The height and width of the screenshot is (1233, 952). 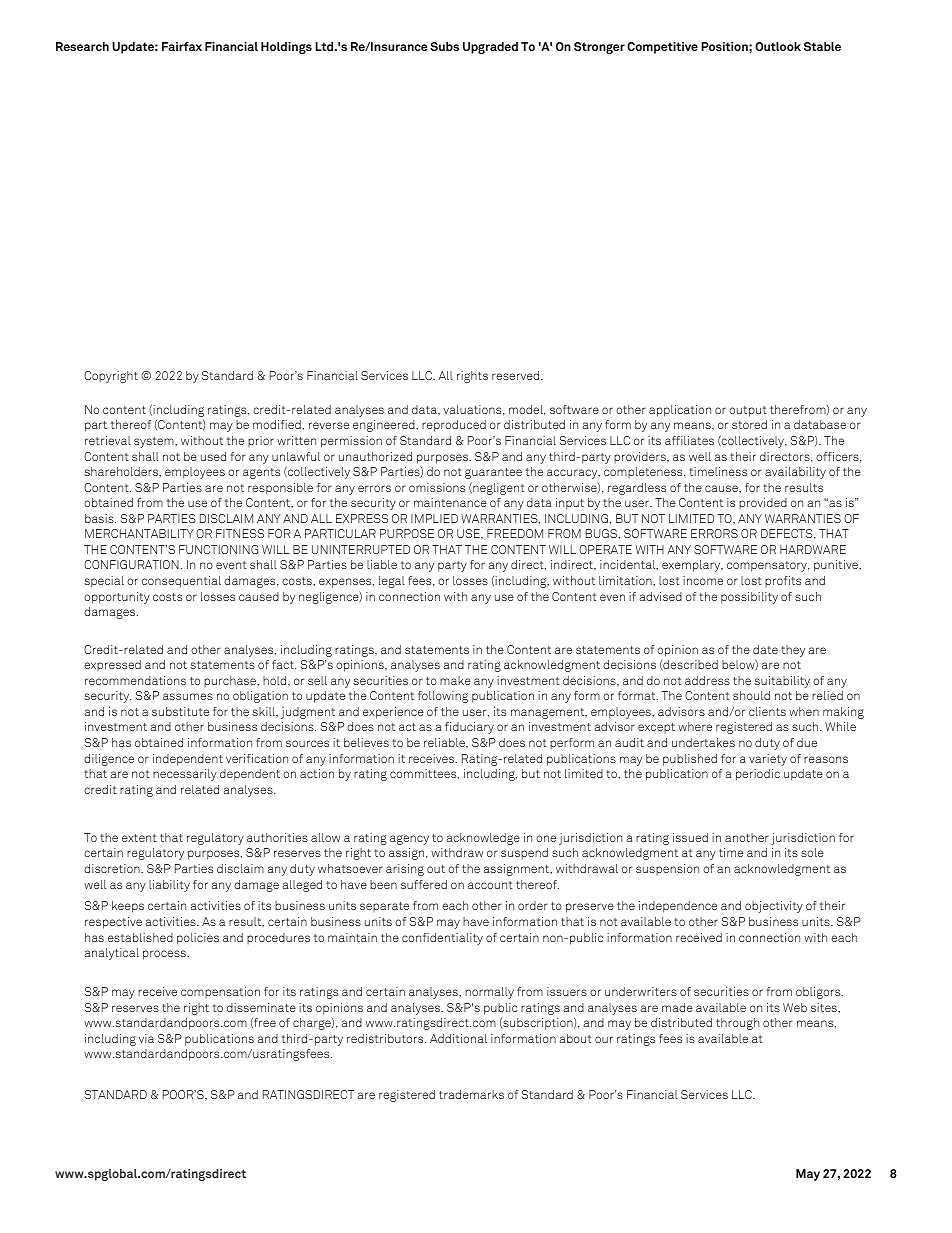 What do you see at coordinates (392, 582) in the screenshot?
I see `legal` at bounding box center [392, 582].
